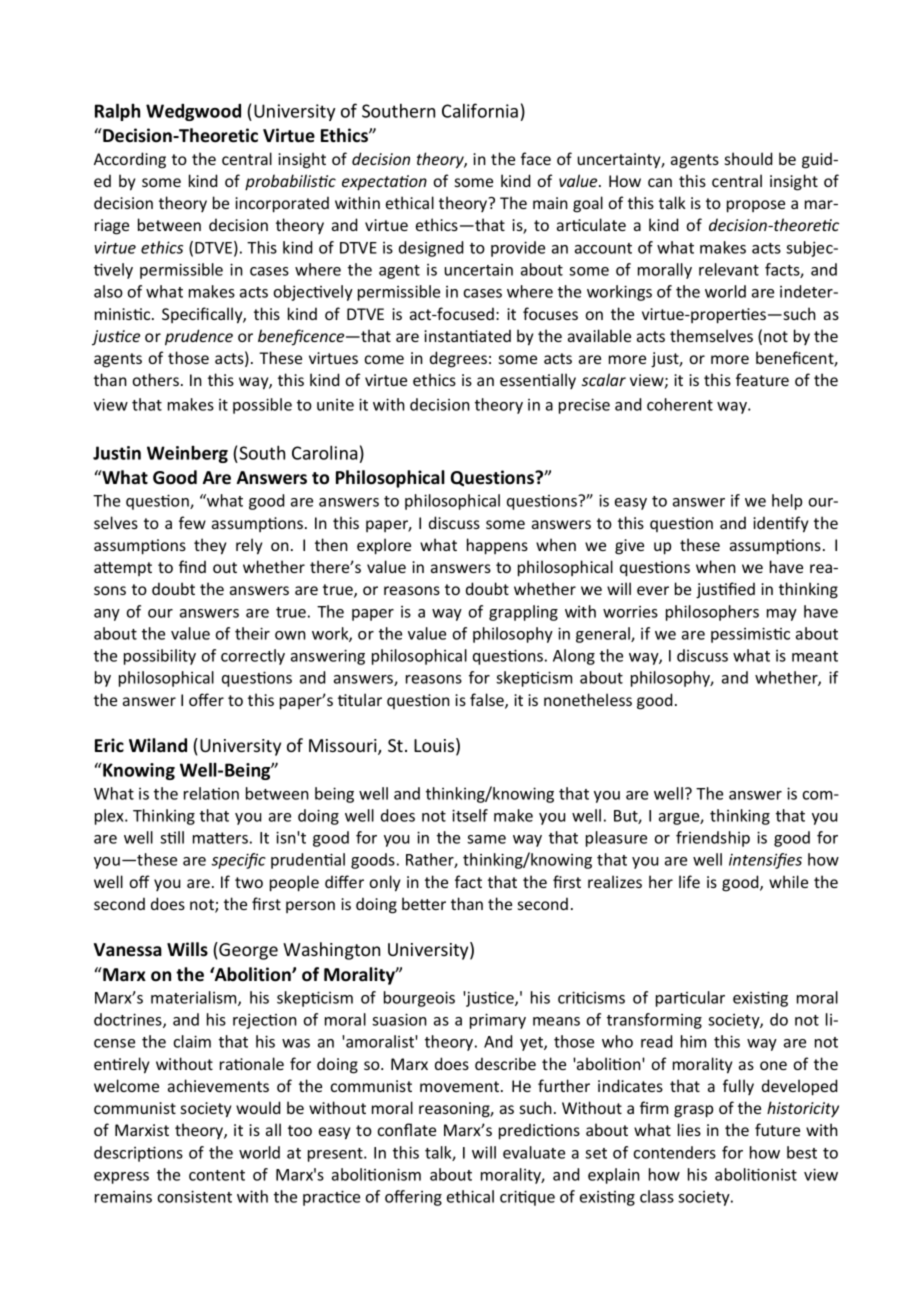 This document has width=924, height=1307. What do you see at coordinates (748, 158) in the document?
I see `should` at bounding box center [748, 158].
